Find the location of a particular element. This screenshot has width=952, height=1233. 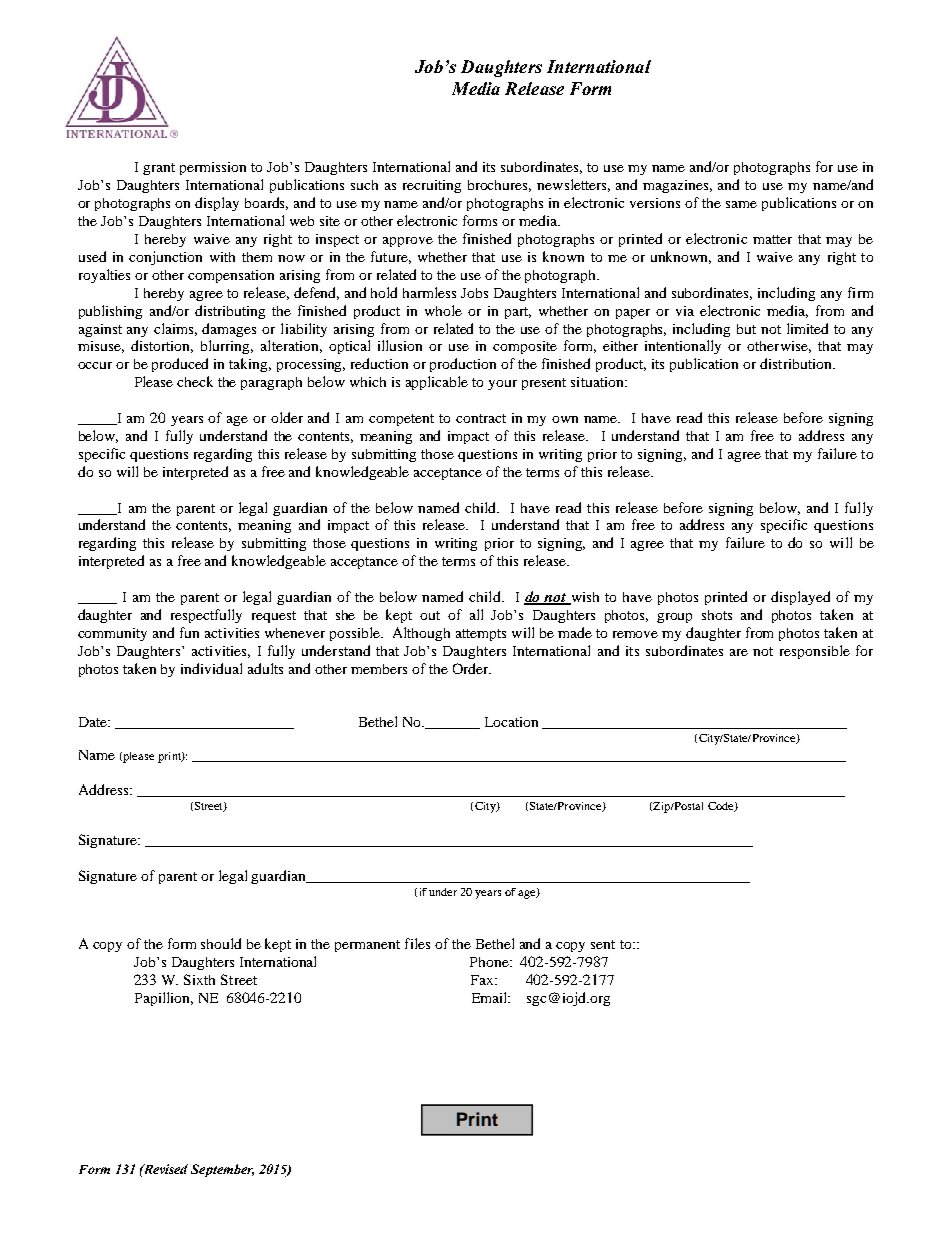

Code is located at coordinates (722, 807).
